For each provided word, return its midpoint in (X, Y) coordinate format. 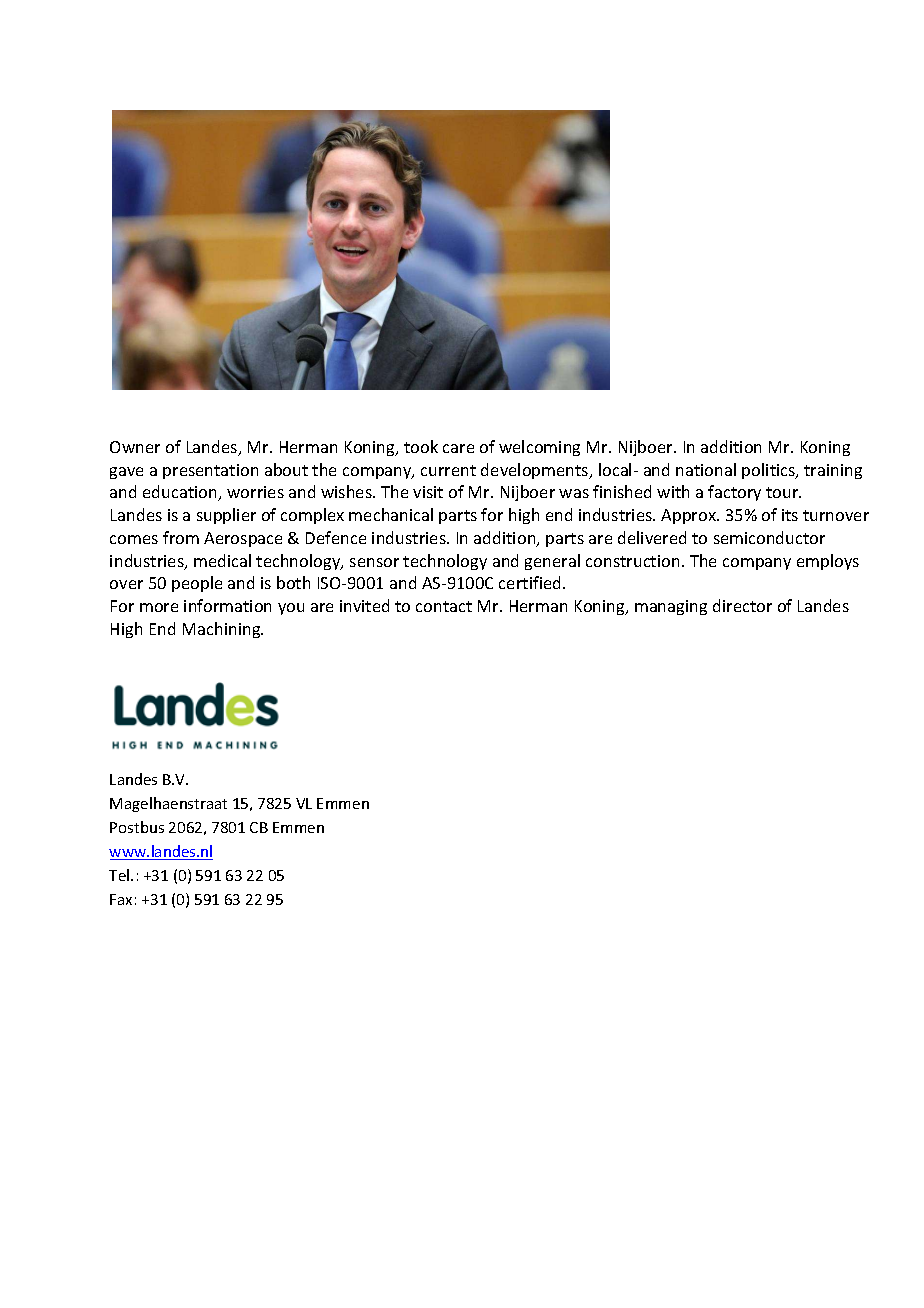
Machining (223, 630)
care (458, 448)
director (742, 605)
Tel (120, 875)
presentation (210, 471)
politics (770, 471)
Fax (121, 899)
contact (444, 606)
